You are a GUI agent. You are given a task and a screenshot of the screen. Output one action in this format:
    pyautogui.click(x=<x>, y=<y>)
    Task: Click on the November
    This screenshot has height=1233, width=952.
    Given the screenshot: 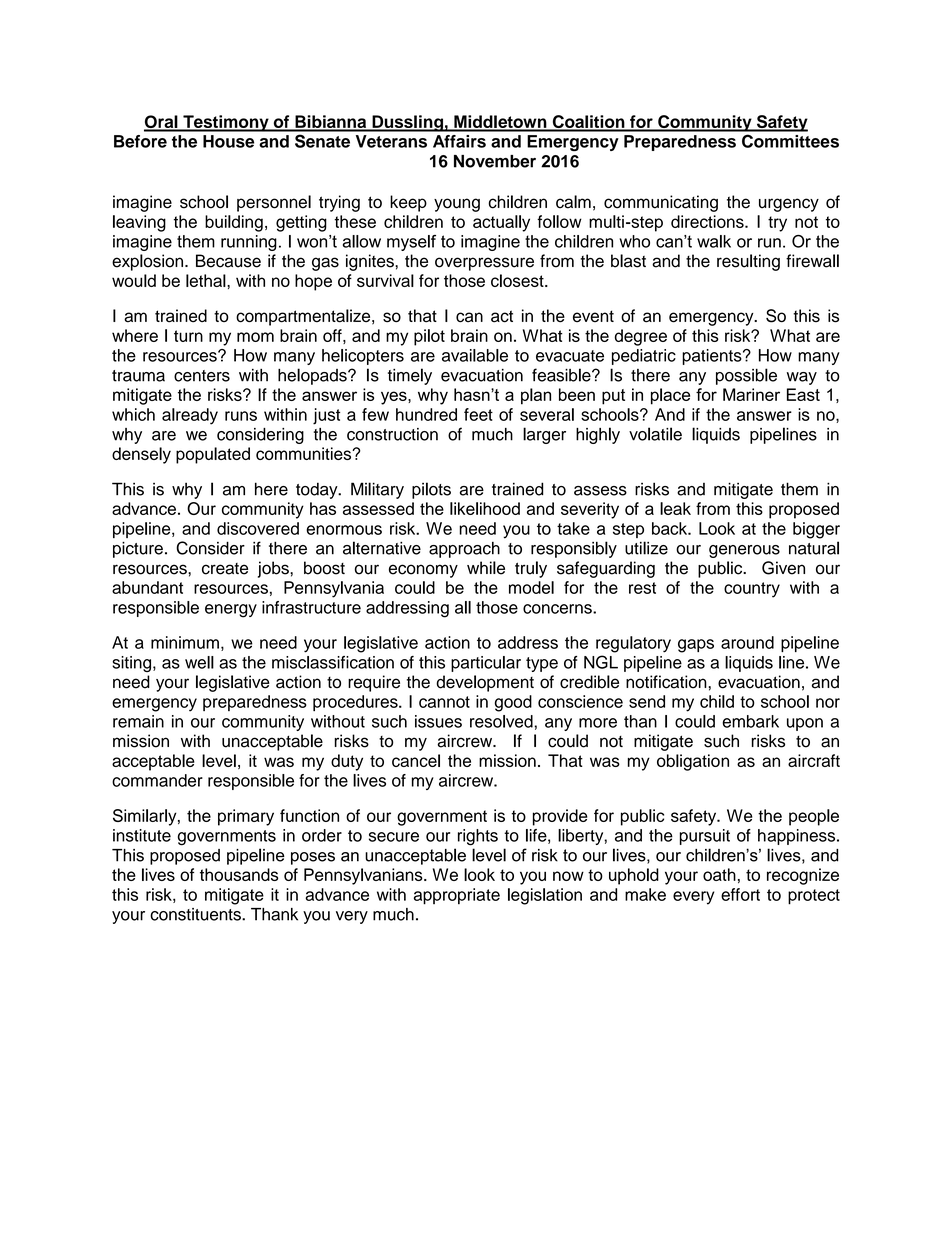 What is the action you would take?
    pyautogui.click(x=495, y=161)
